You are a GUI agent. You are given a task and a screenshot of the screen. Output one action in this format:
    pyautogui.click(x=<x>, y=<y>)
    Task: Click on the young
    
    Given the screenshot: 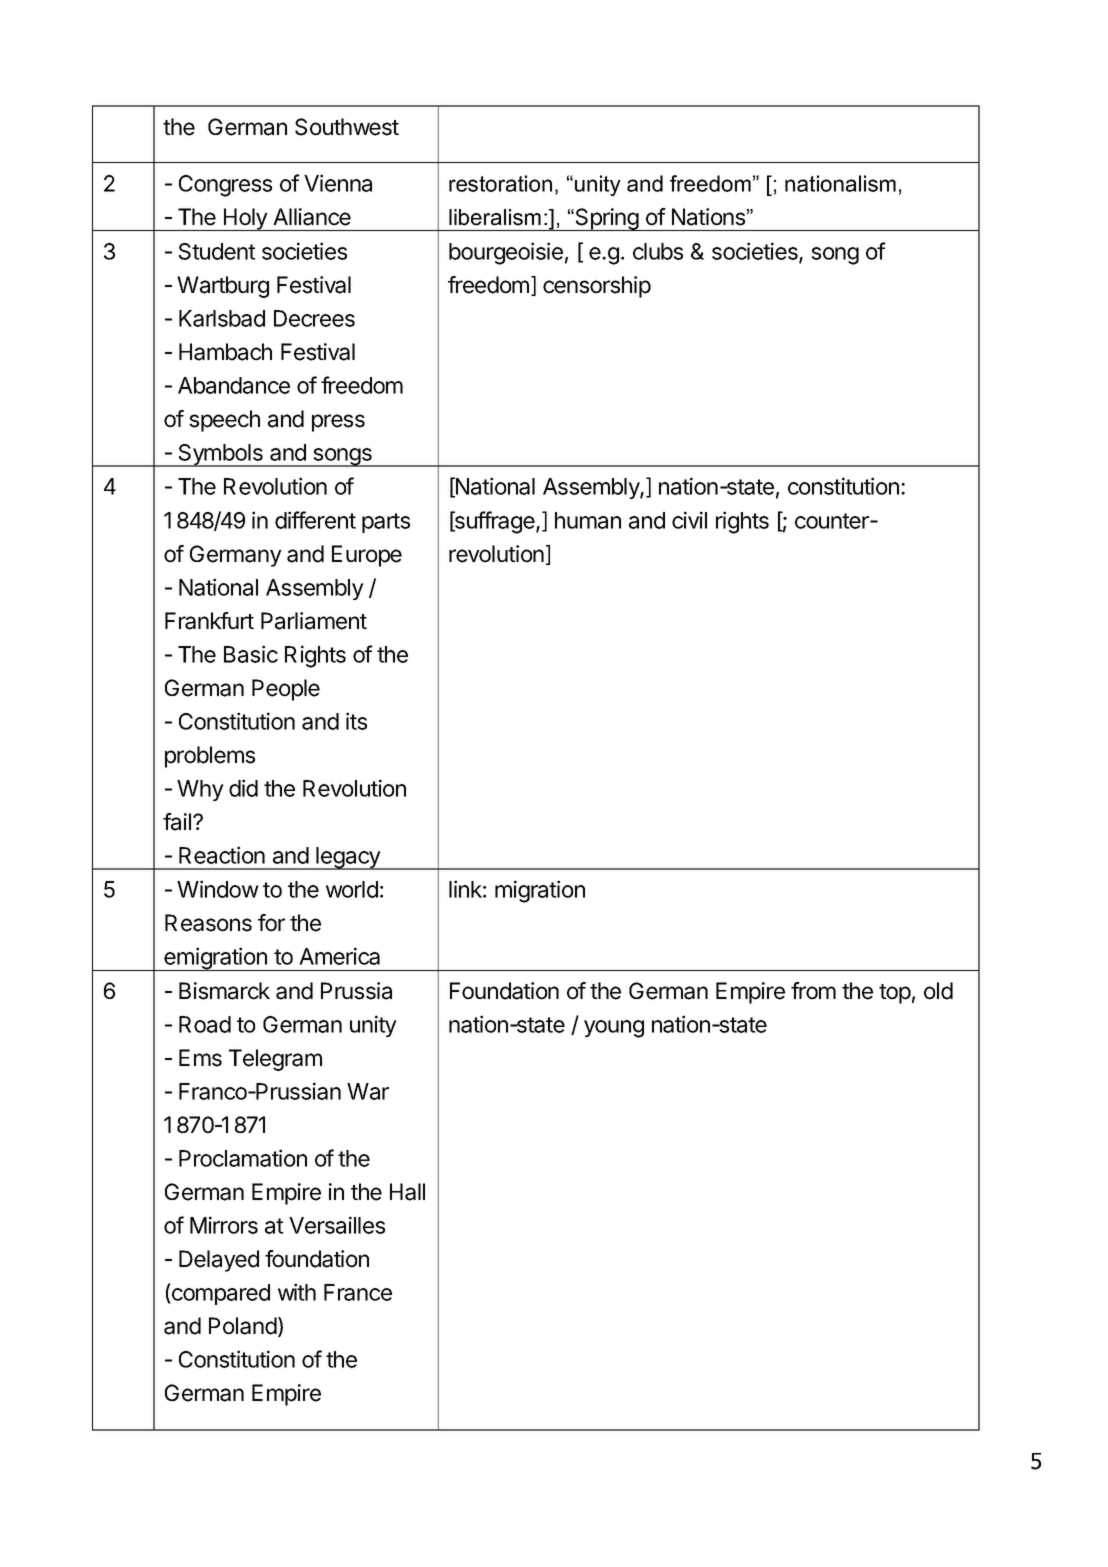 What is the action you would take?
    pyautogui.click(x=614, y=1029)
